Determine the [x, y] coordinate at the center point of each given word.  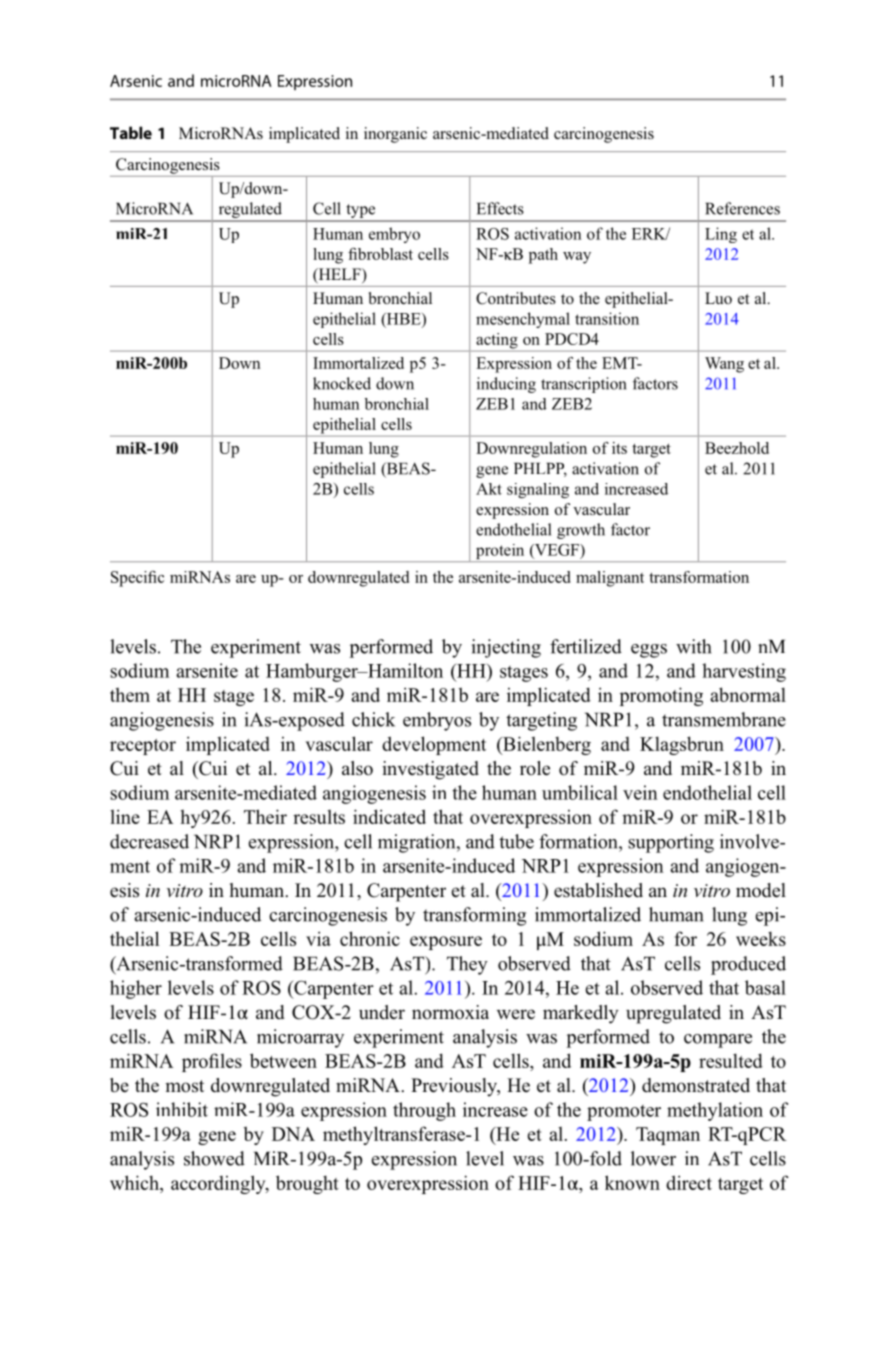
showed [214, 1158]
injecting [506, 648]
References [742, 208]
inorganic [395, 135]
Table [131, 132]
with [693, 646]
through [424, 1111]
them [130, 694]
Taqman [668, 1136]
